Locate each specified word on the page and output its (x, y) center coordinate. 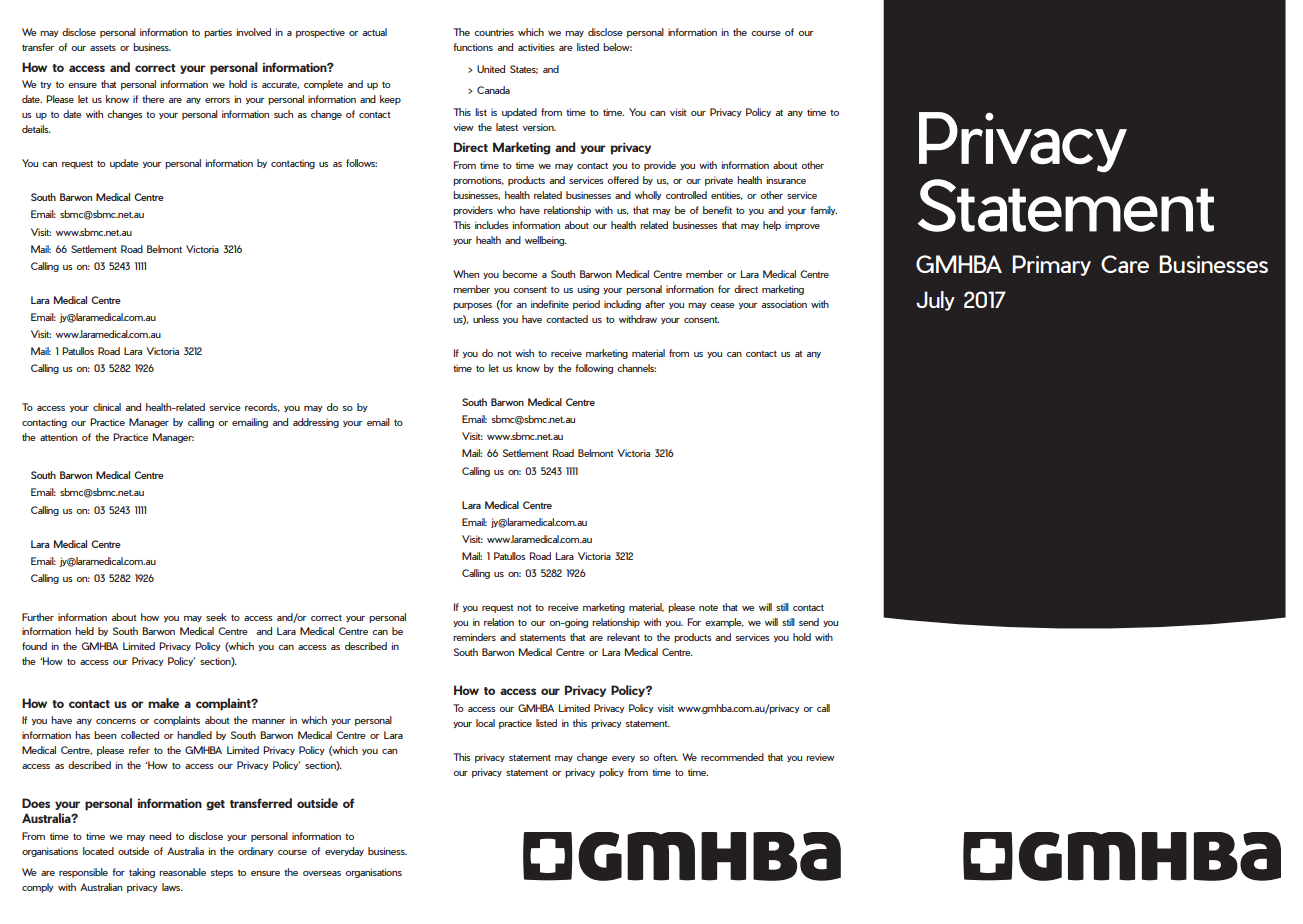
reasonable (182, 872)
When (466, 274)
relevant (623, 637)
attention (58, 437)
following (594, 369)
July (935, 301)
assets (103, 48)
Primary (1051, 265)
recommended (732, 757)
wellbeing (546, 241)
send (809, 622)
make (163, 703)
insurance (786, 180)
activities (536, 47)
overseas (322, 873)
